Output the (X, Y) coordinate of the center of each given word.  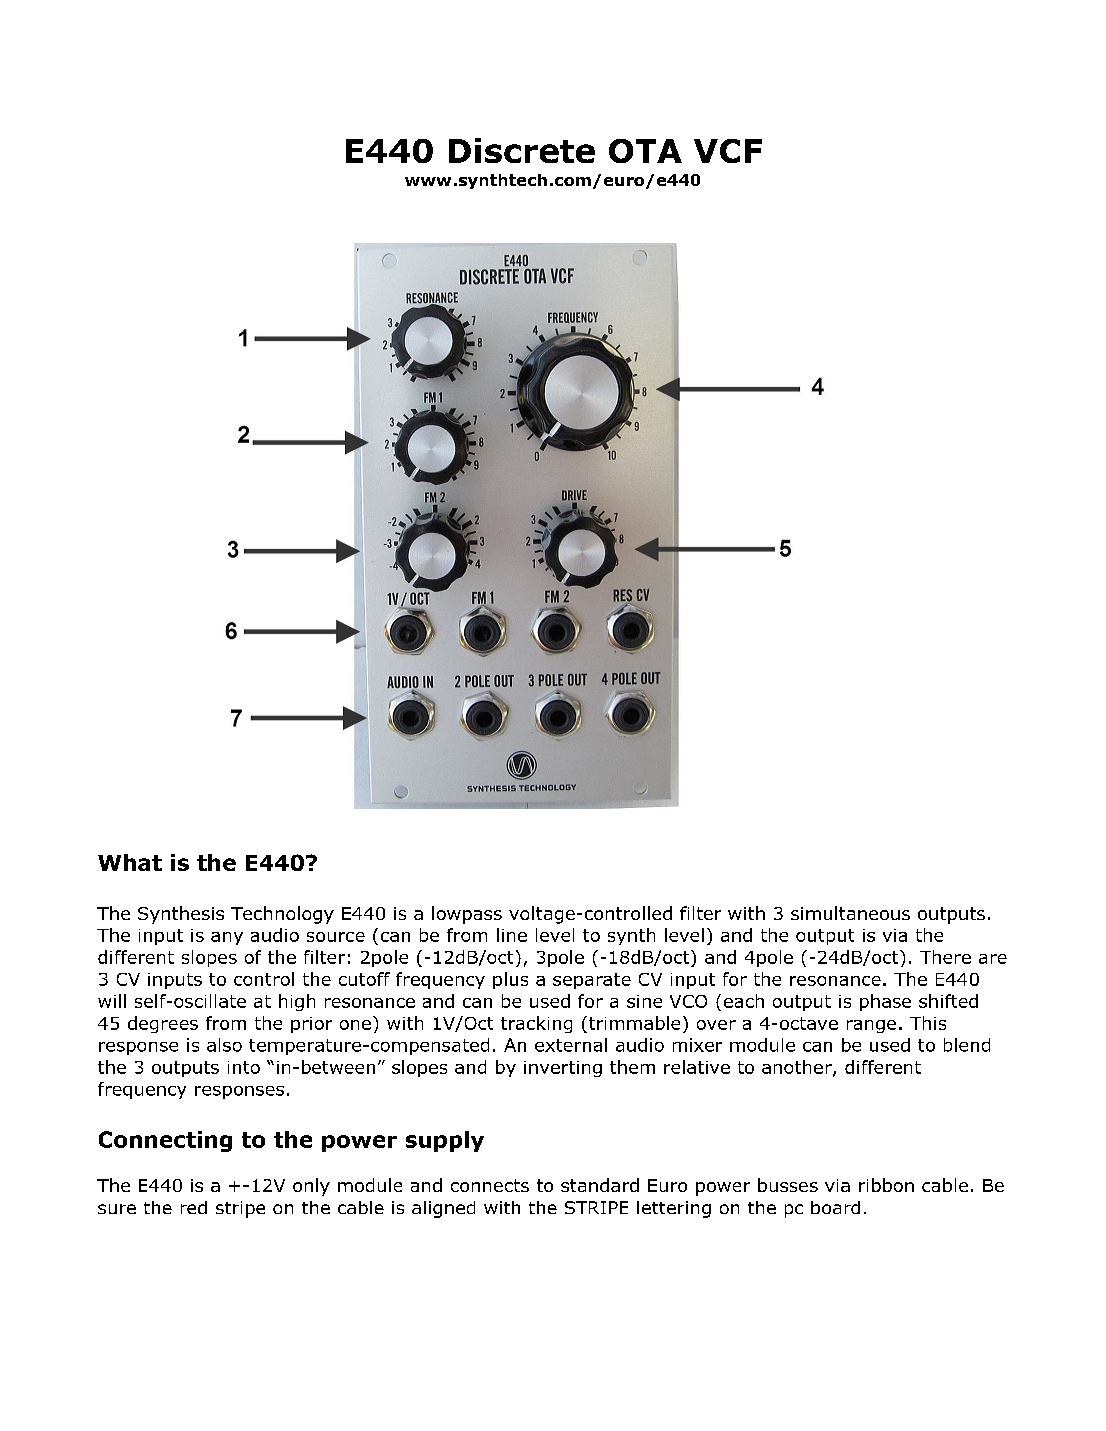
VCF (728, 151)
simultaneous (850, 913)
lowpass (467, 915)
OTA (645, 151)
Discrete (522, 150)
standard (600, 1185)
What (130, 862)
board (835, 1207)
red (194, 1207)
